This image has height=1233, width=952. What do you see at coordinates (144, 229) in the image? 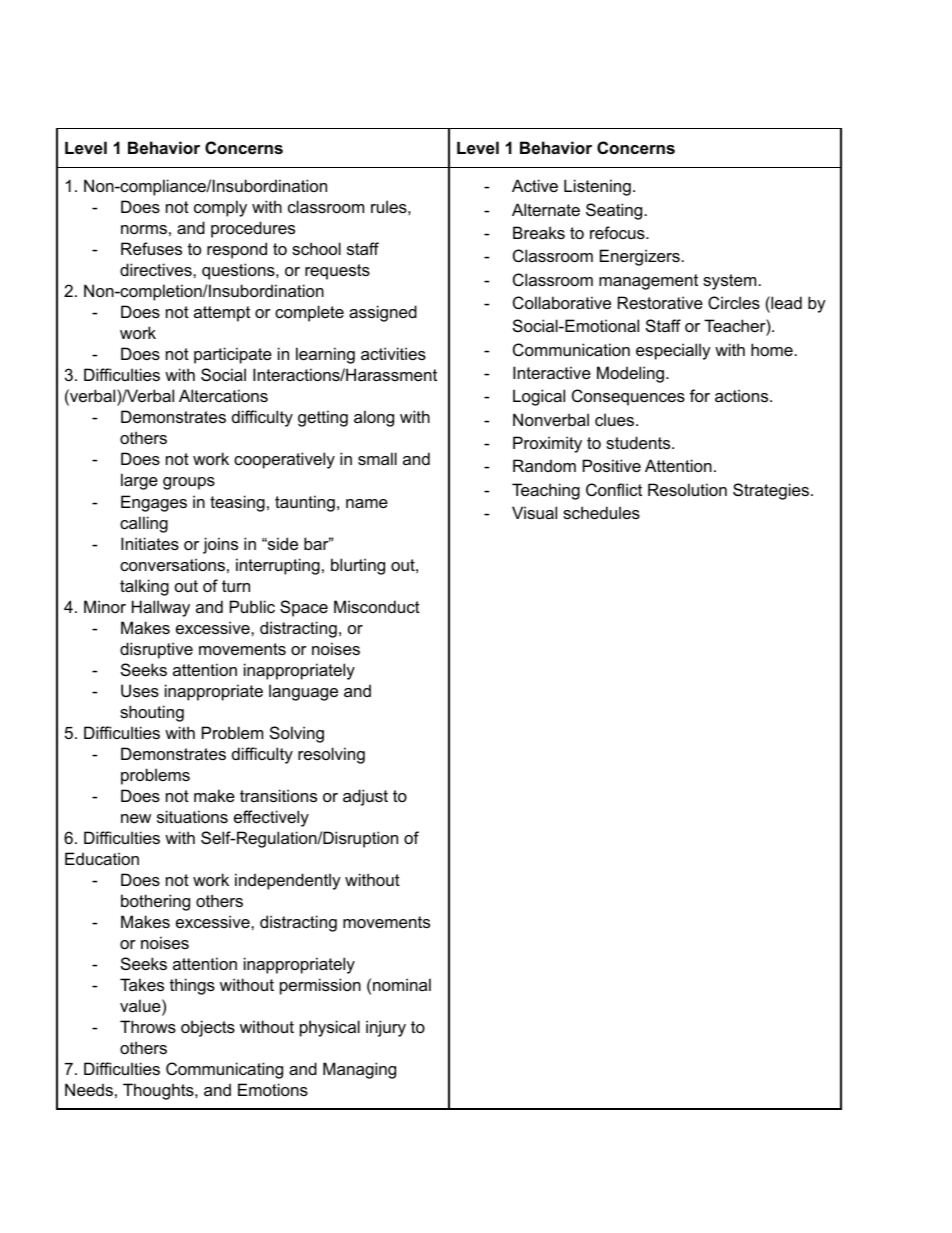
I see `norms` at bounding box center [144, 229].
